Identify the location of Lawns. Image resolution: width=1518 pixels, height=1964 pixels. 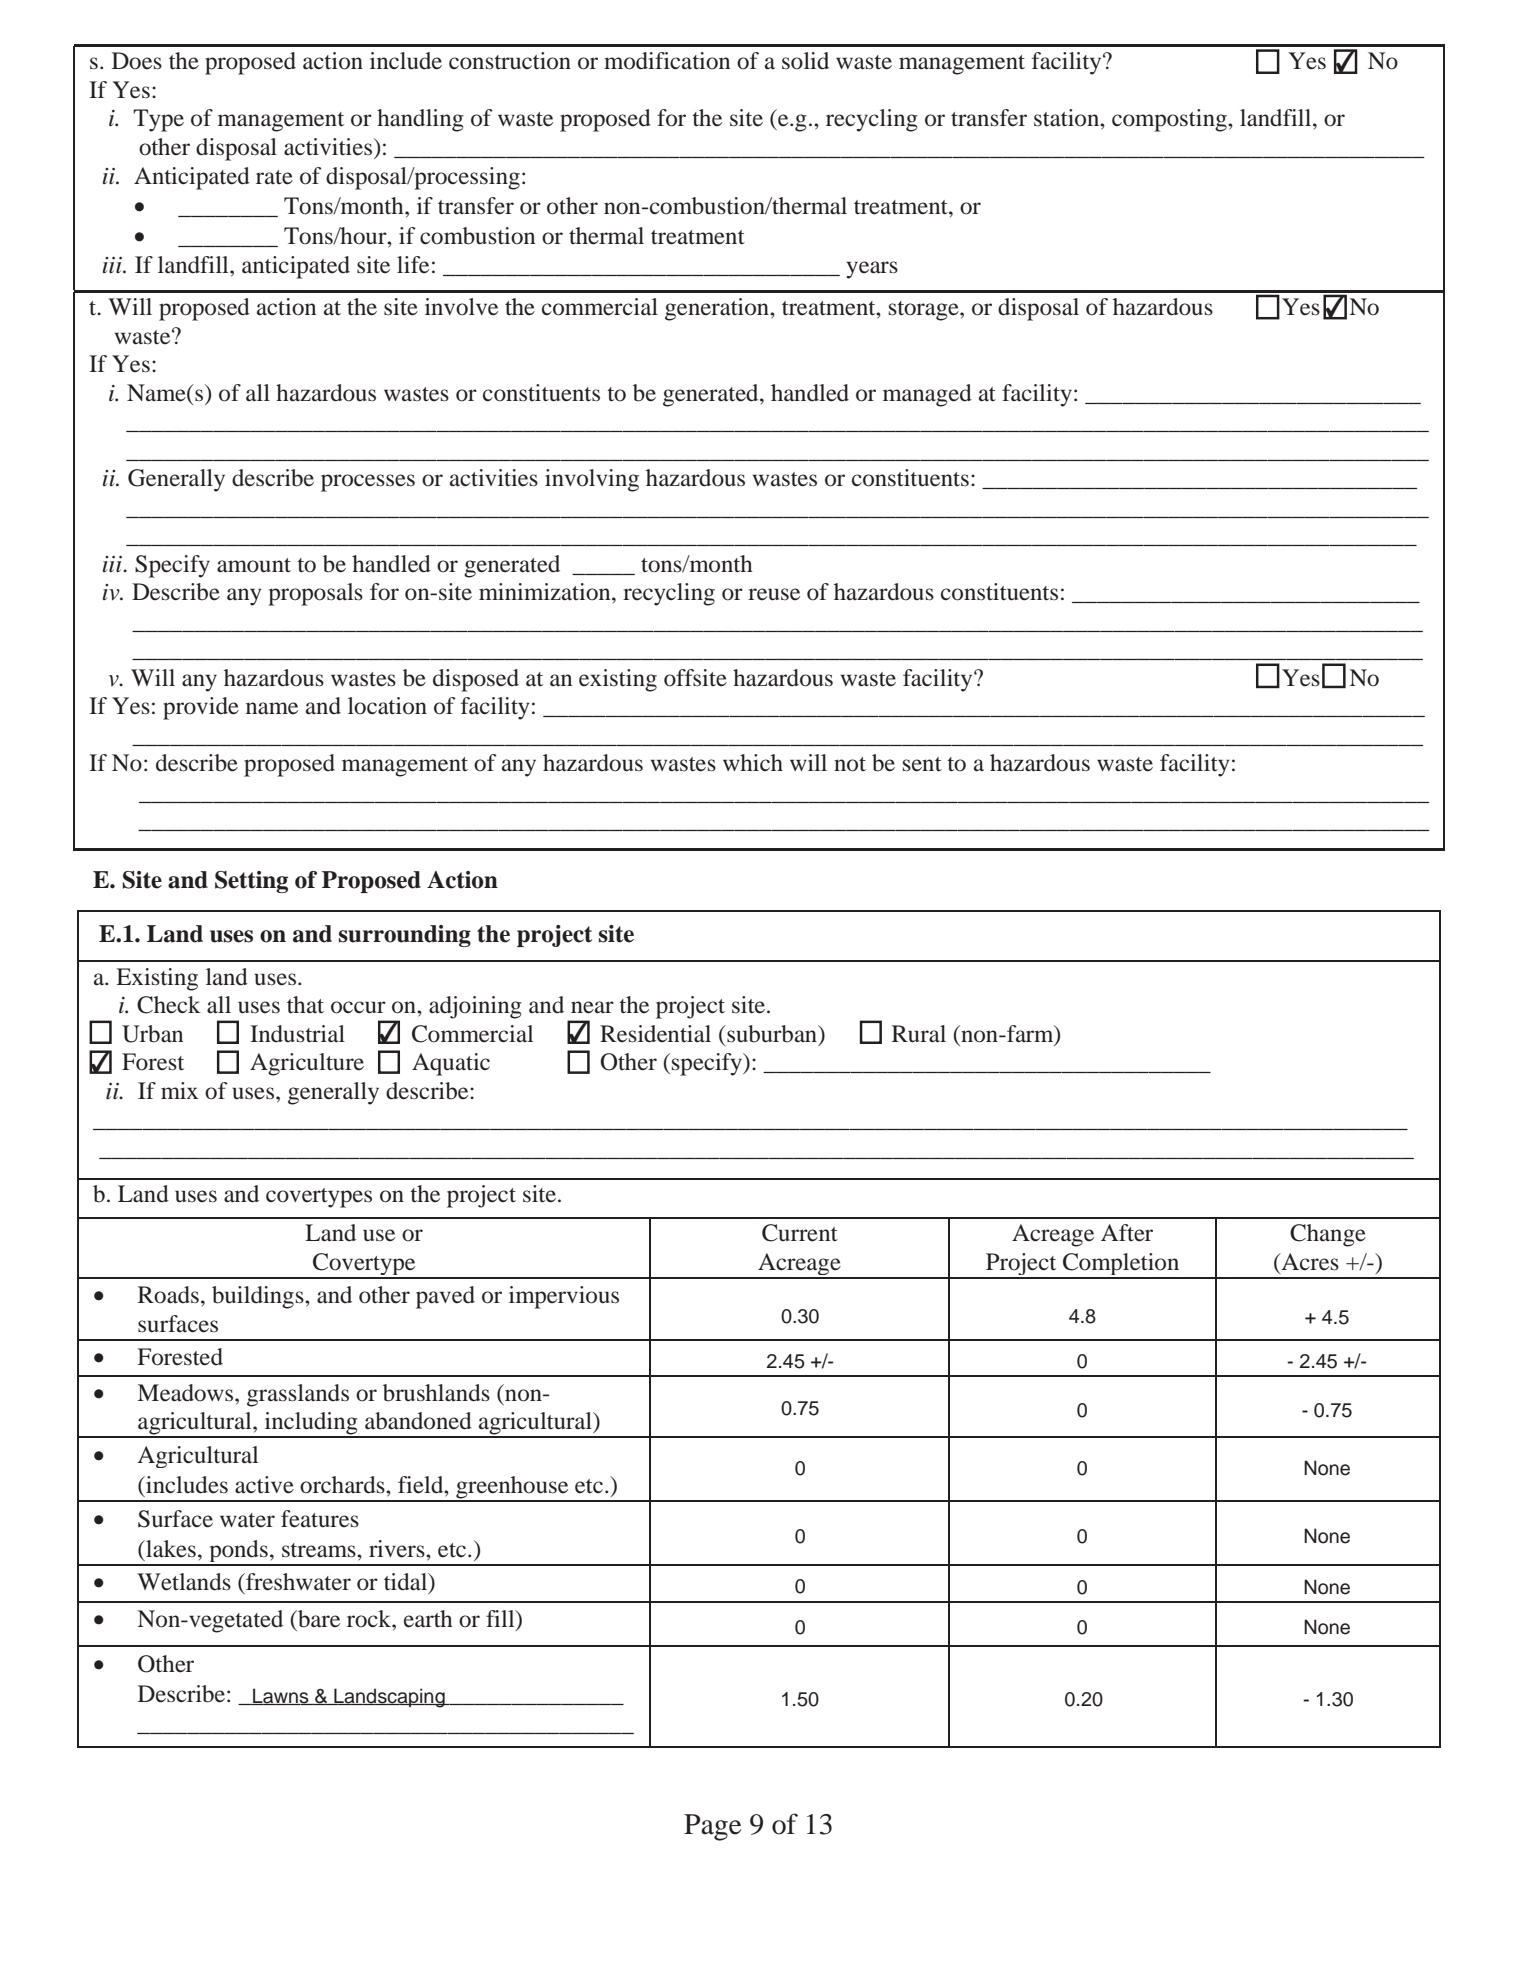
(281, 1696).
